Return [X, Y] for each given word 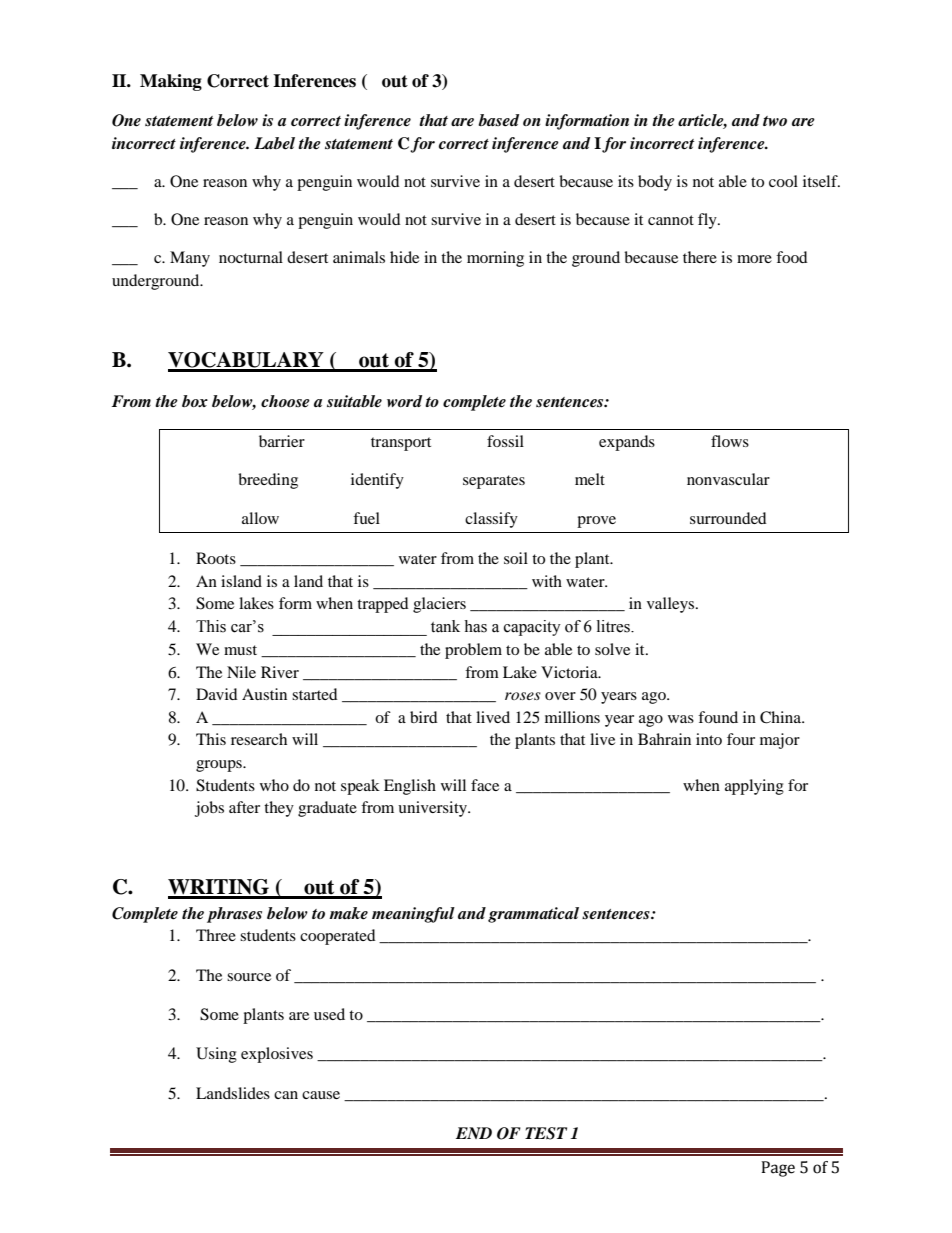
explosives [277, 1055]
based [498, 120]
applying [754, 787]
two [775, 121]
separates [494, 482]
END [474, 1133]
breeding [268, 481]
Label [274, 143]
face [485, 785]
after [244, 807]
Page [778, 1169]
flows [730, 441]
